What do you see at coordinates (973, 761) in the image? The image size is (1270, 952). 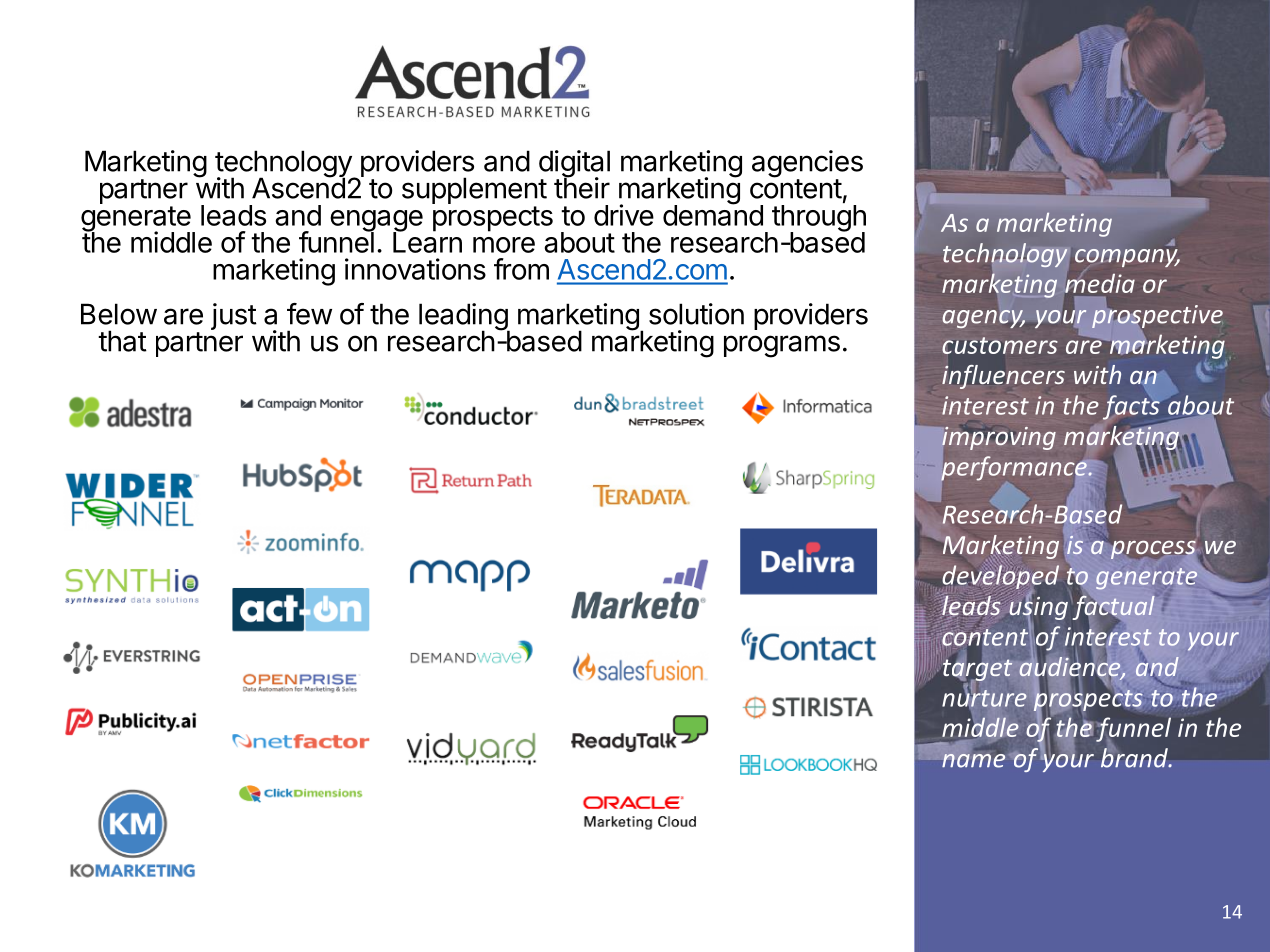 I see `name` at bounding box center [973, 761].
